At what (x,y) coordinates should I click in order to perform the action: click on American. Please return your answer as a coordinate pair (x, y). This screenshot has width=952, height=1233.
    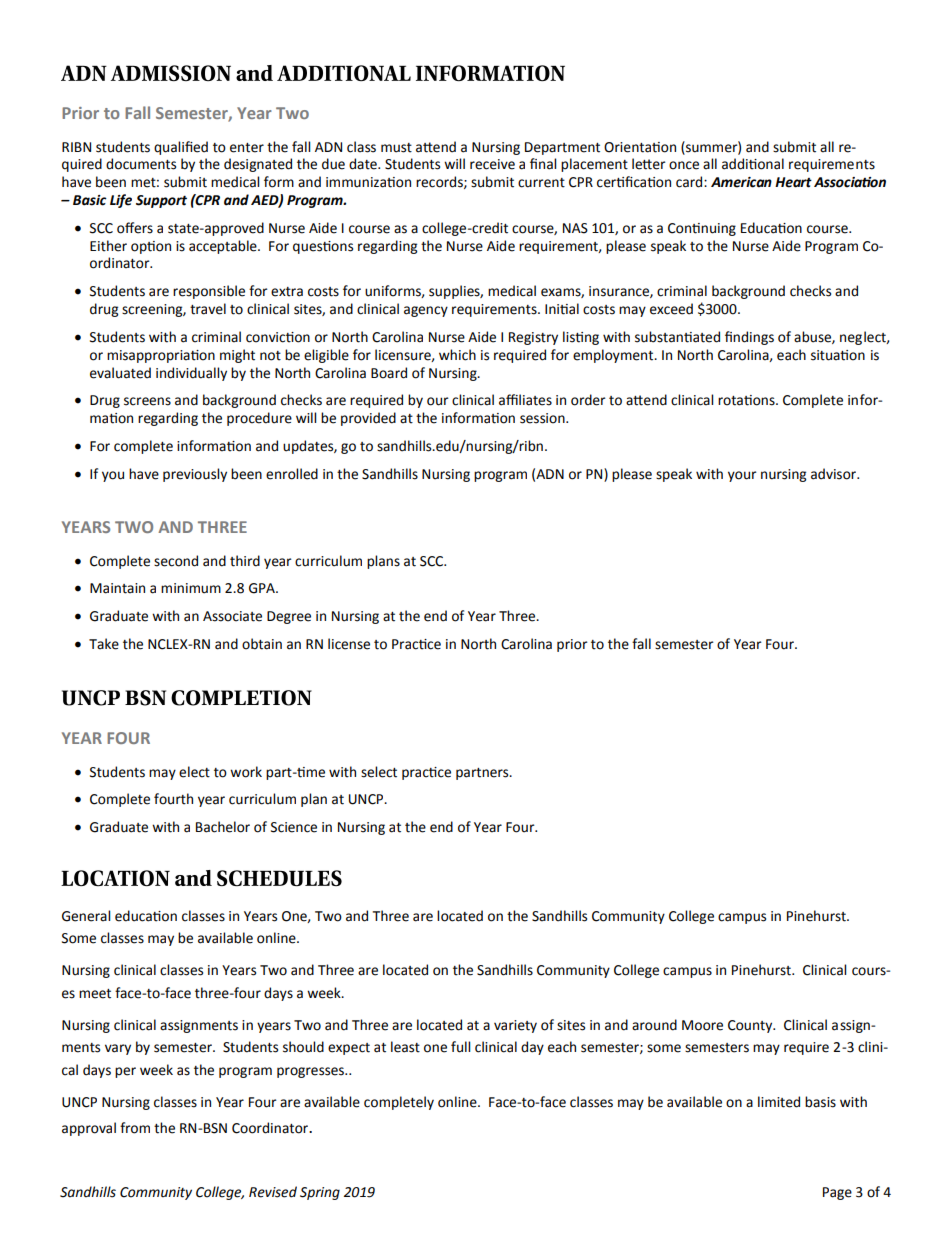
    Looking at the image, I should click on (741, 182).
